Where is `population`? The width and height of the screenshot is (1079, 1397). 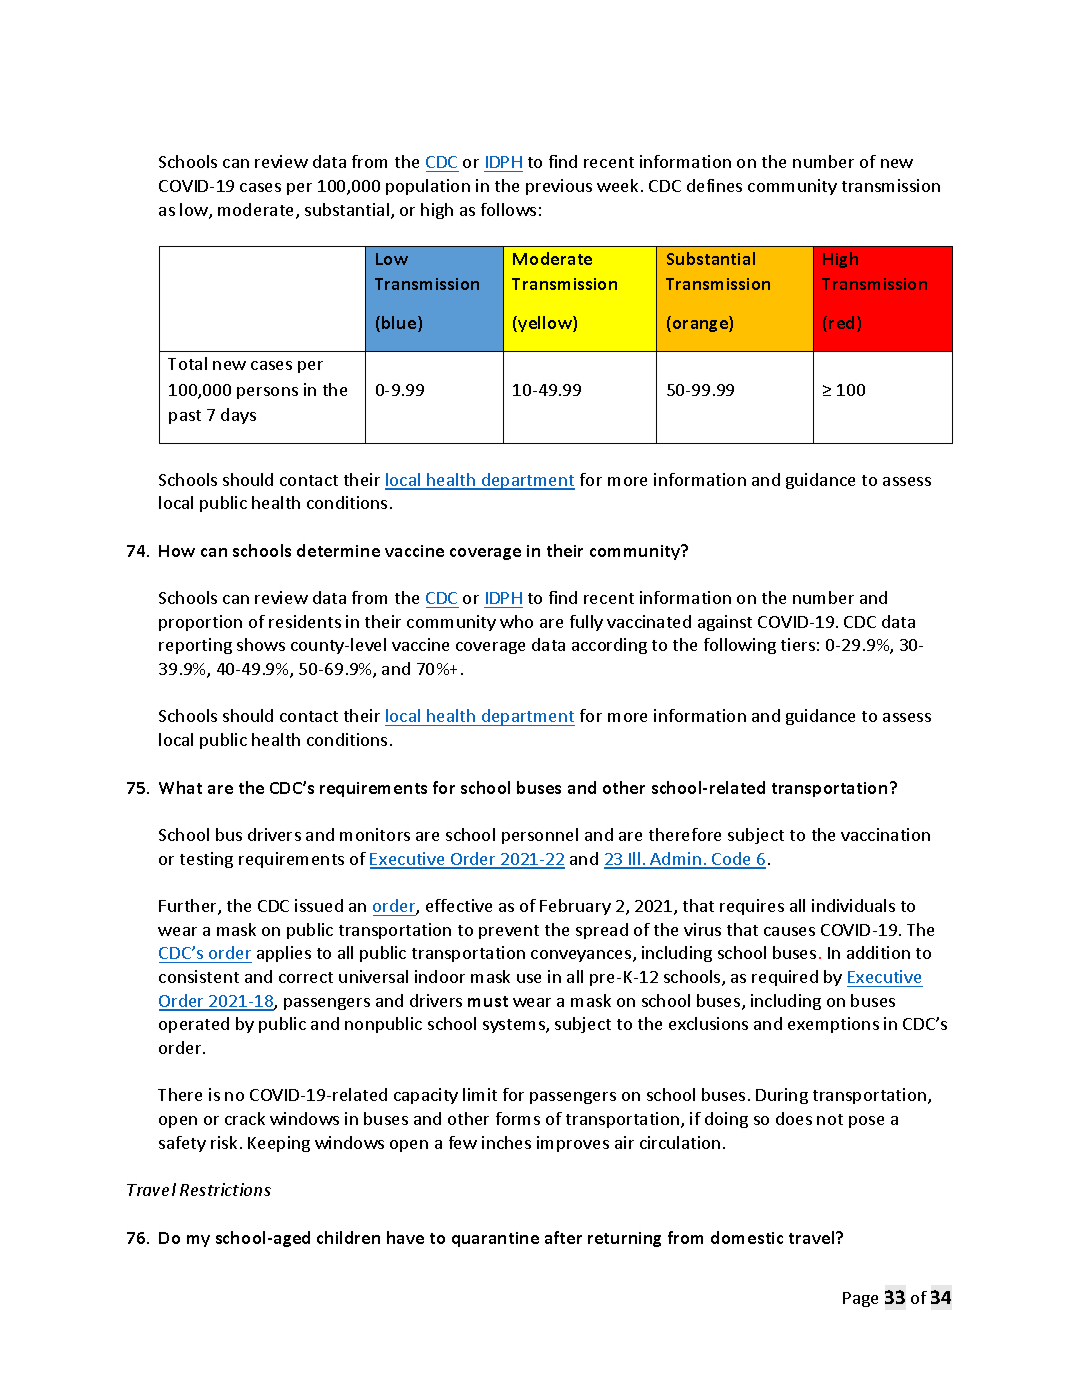
population is located at coordinates (428, 187).
